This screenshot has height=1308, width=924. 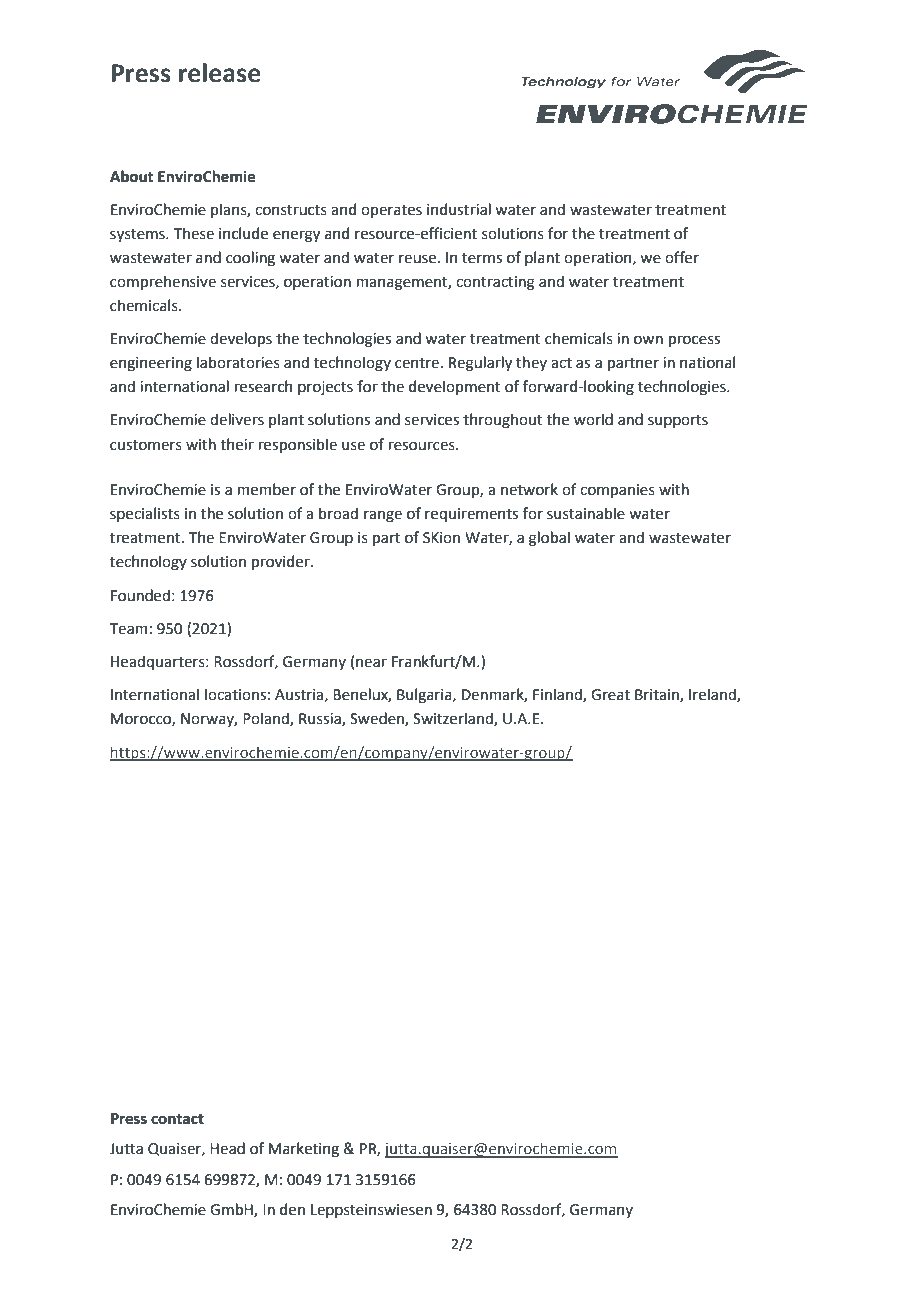 I want to click on Marketing, so click(x=304, y=1150).
